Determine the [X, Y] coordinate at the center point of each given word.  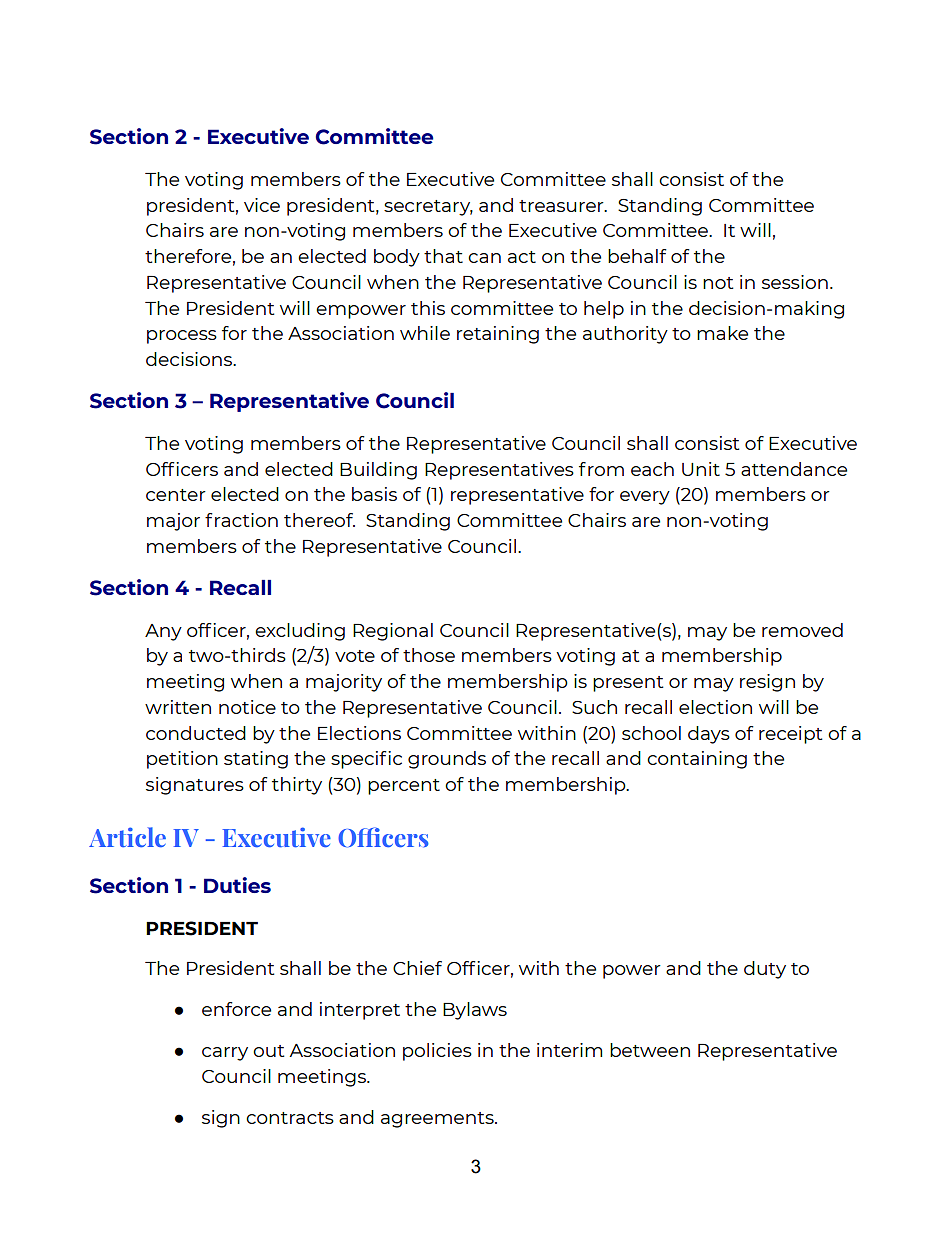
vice [262, 205]
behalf [637, 256]
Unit [701, 469]
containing [697, 760]
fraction [241, 520]
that [443, 256]
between [650, 1050]
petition [182, 760]
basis [374, 494]
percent [404, 787]
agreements [438, 1120]
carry [225, 1054]
